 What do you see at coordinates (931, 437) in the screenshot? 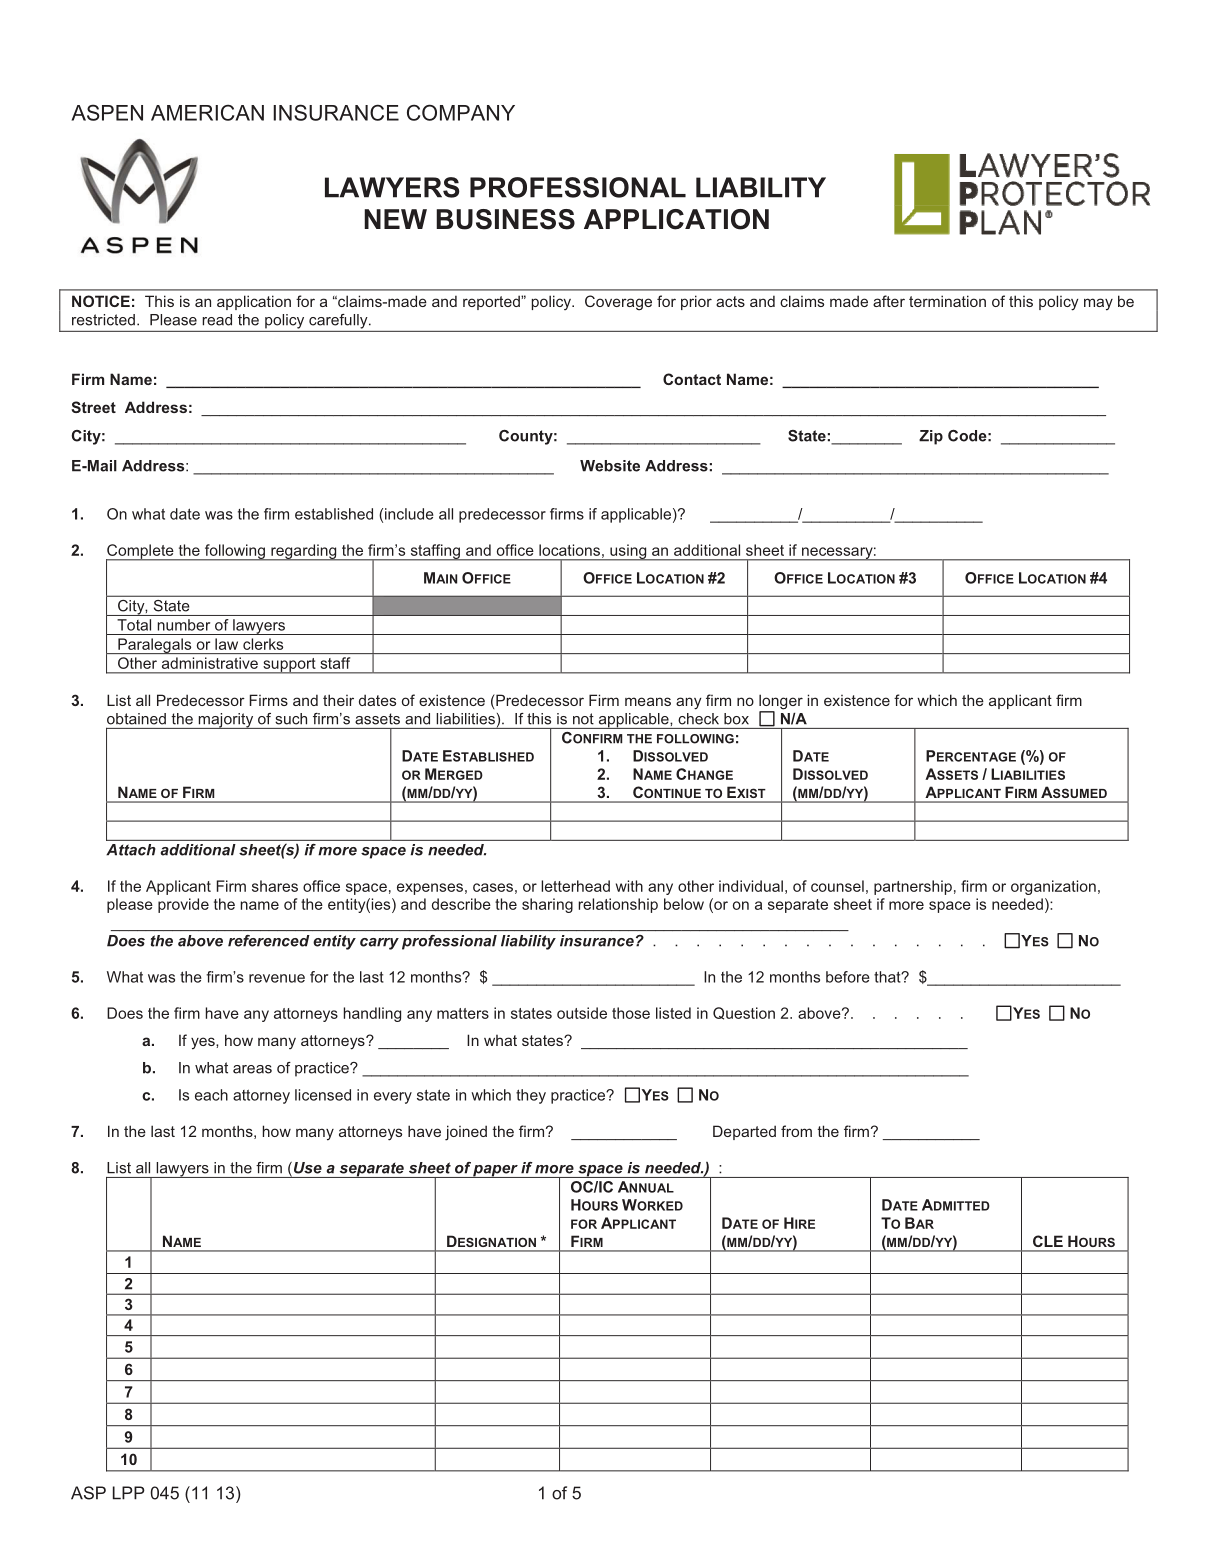
I see `Zip` at bounding box center [931, 437].
